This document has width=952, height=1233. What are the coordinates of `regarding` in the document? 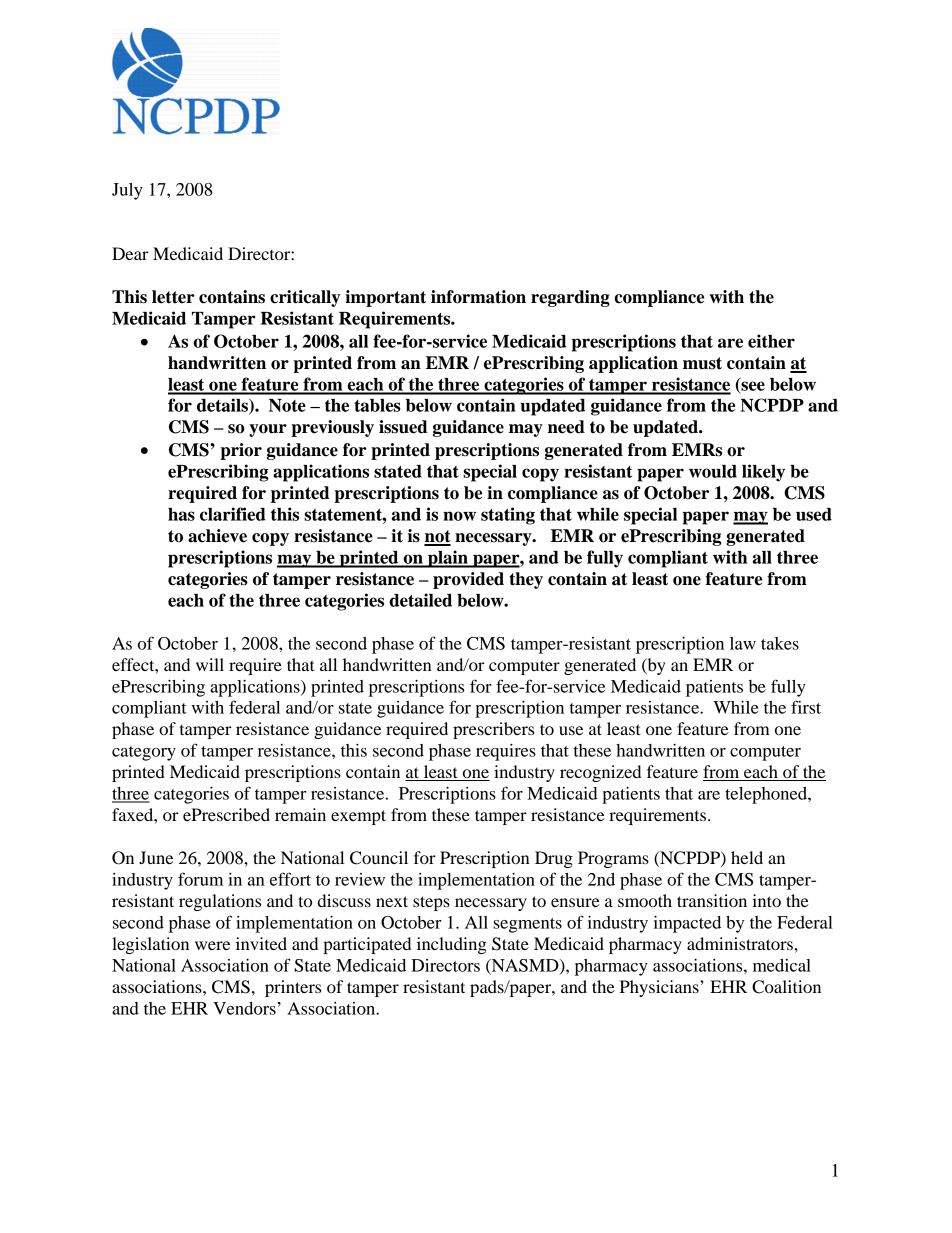 It's located at (570, 298).
